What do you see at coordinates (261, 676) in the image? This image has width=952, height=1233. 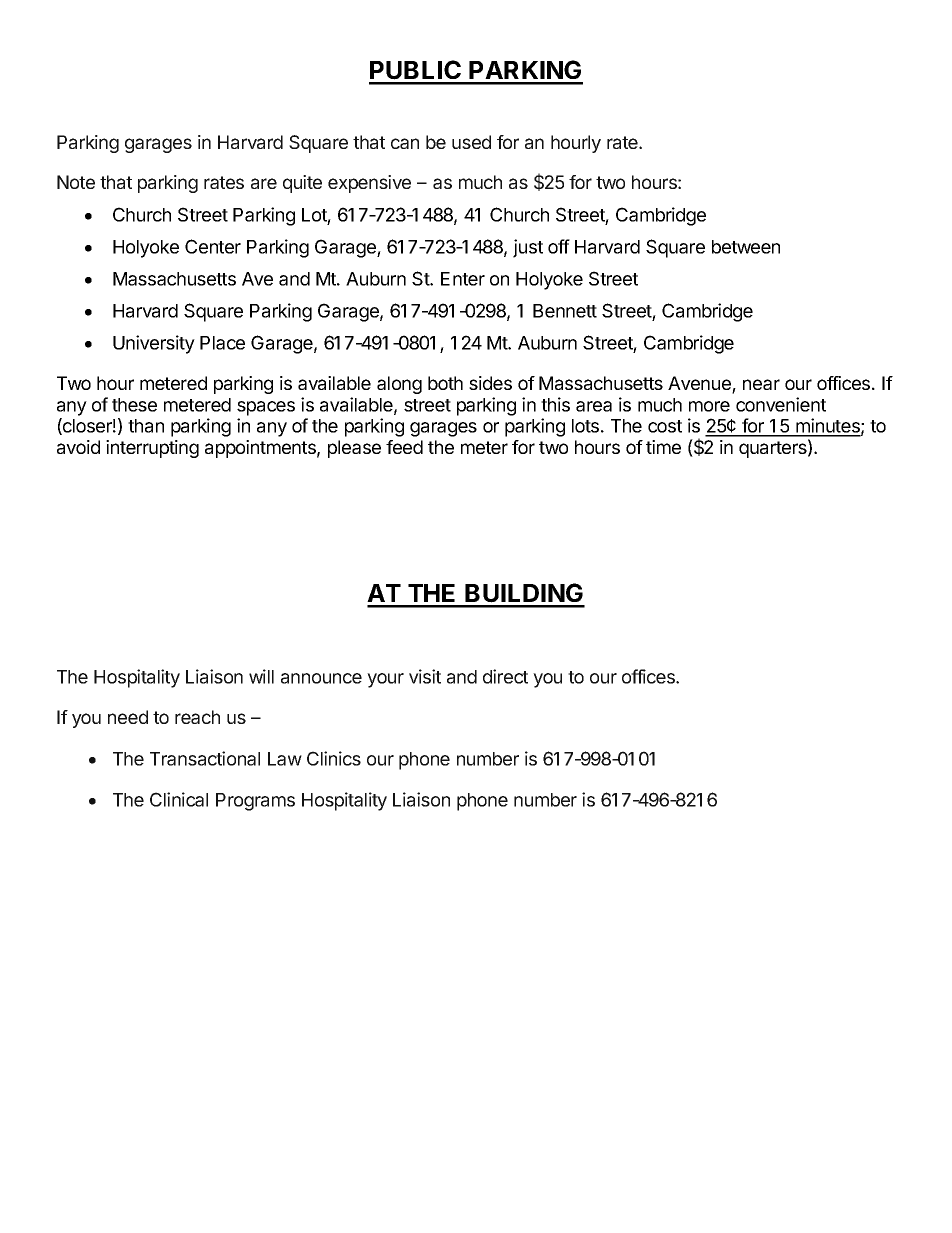 I see `will` at bounding box center [261, 676].
